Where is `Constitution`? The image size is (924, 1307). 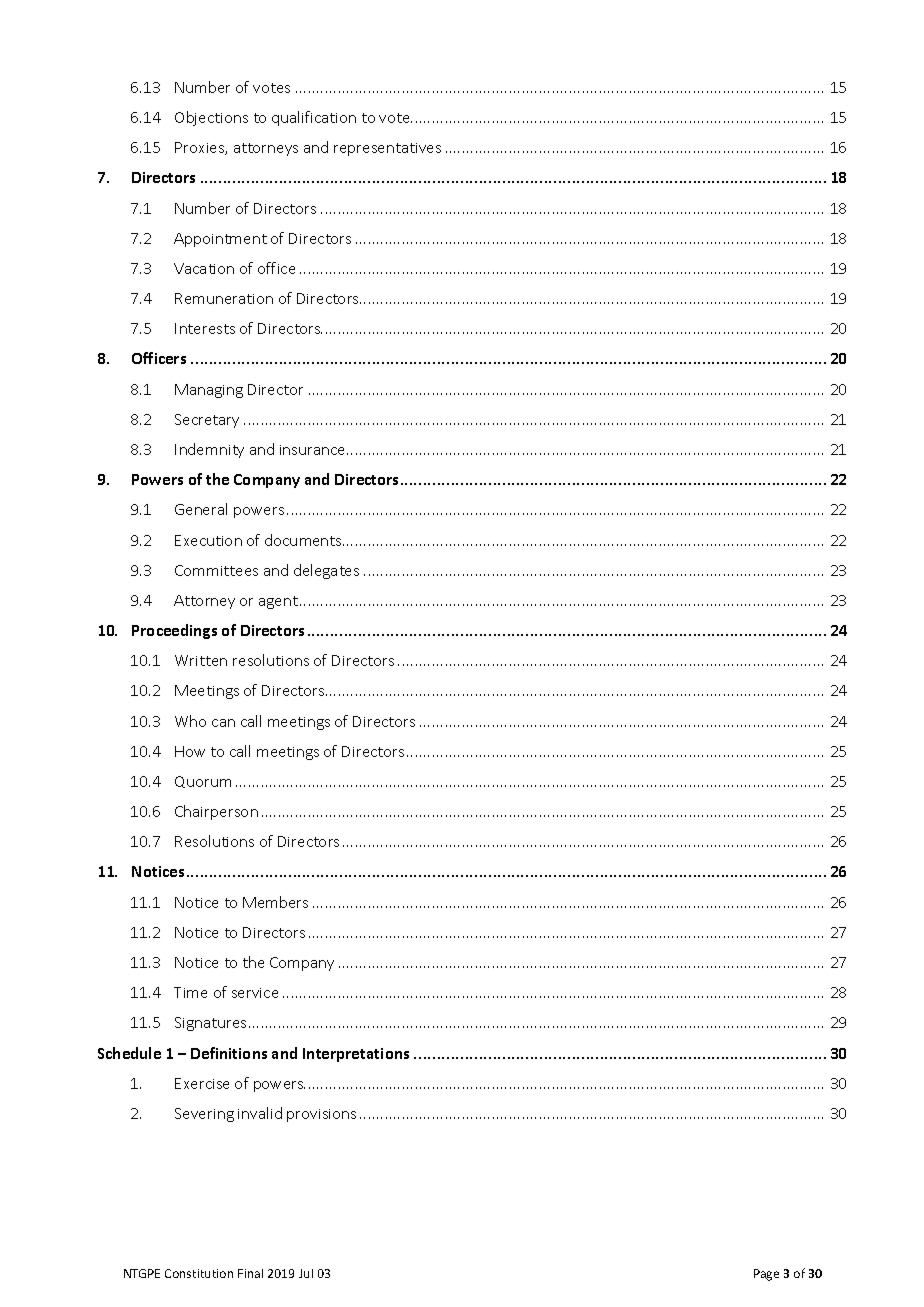 Constitution is located at coordinates (199, 1273).
